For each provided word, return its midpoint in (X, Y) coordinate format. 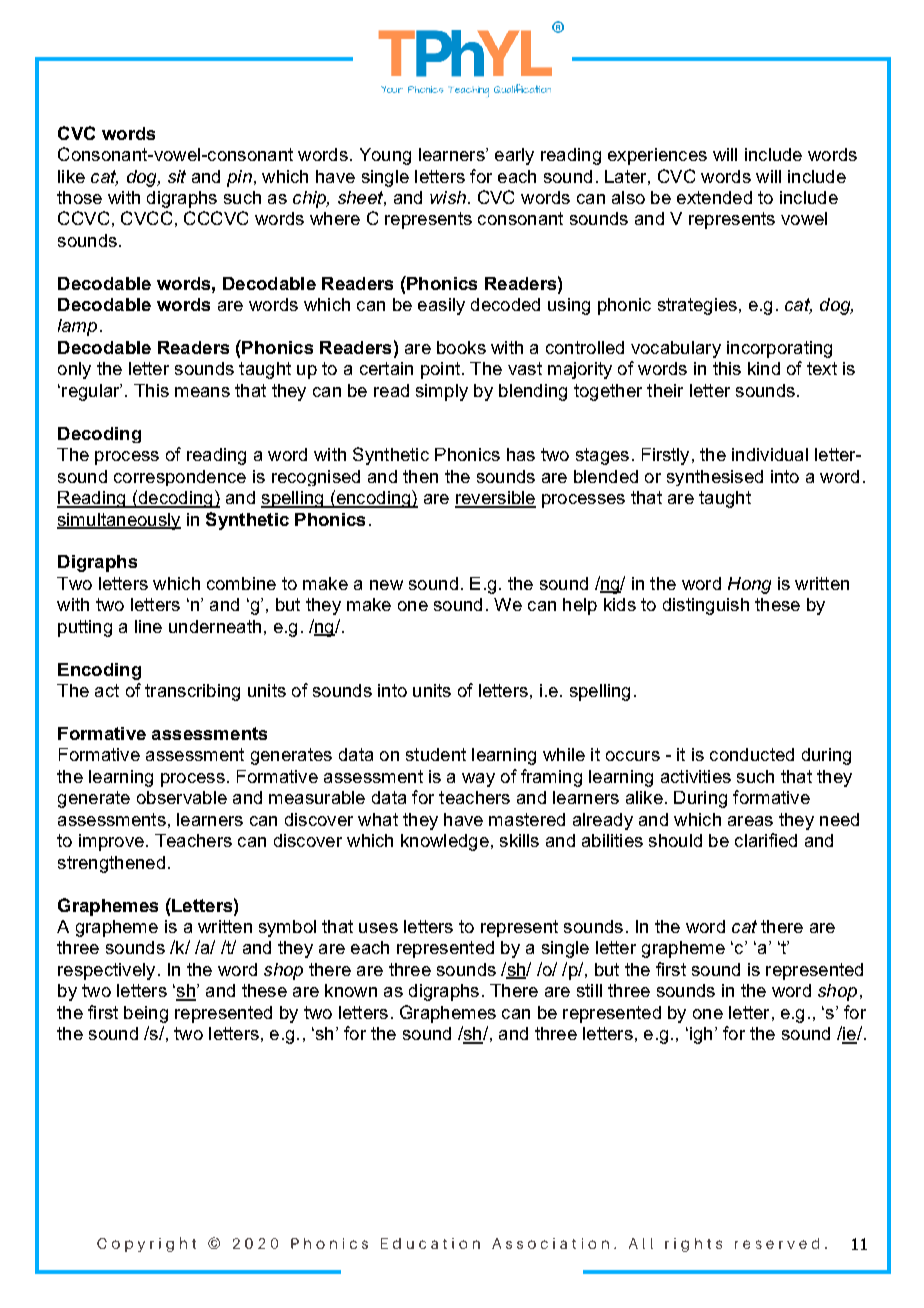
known (351, 990)
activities (696, 776)
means (202, 392)
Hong (749, 585)
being (146, 1014)
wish (448, 197)
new (386, 585)
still (589, 990)
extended (714, 197)
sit (177, 176)
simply (442, 392)
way (478, 780)
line (148, 626)
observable (182, 797)
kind (764, 368)
